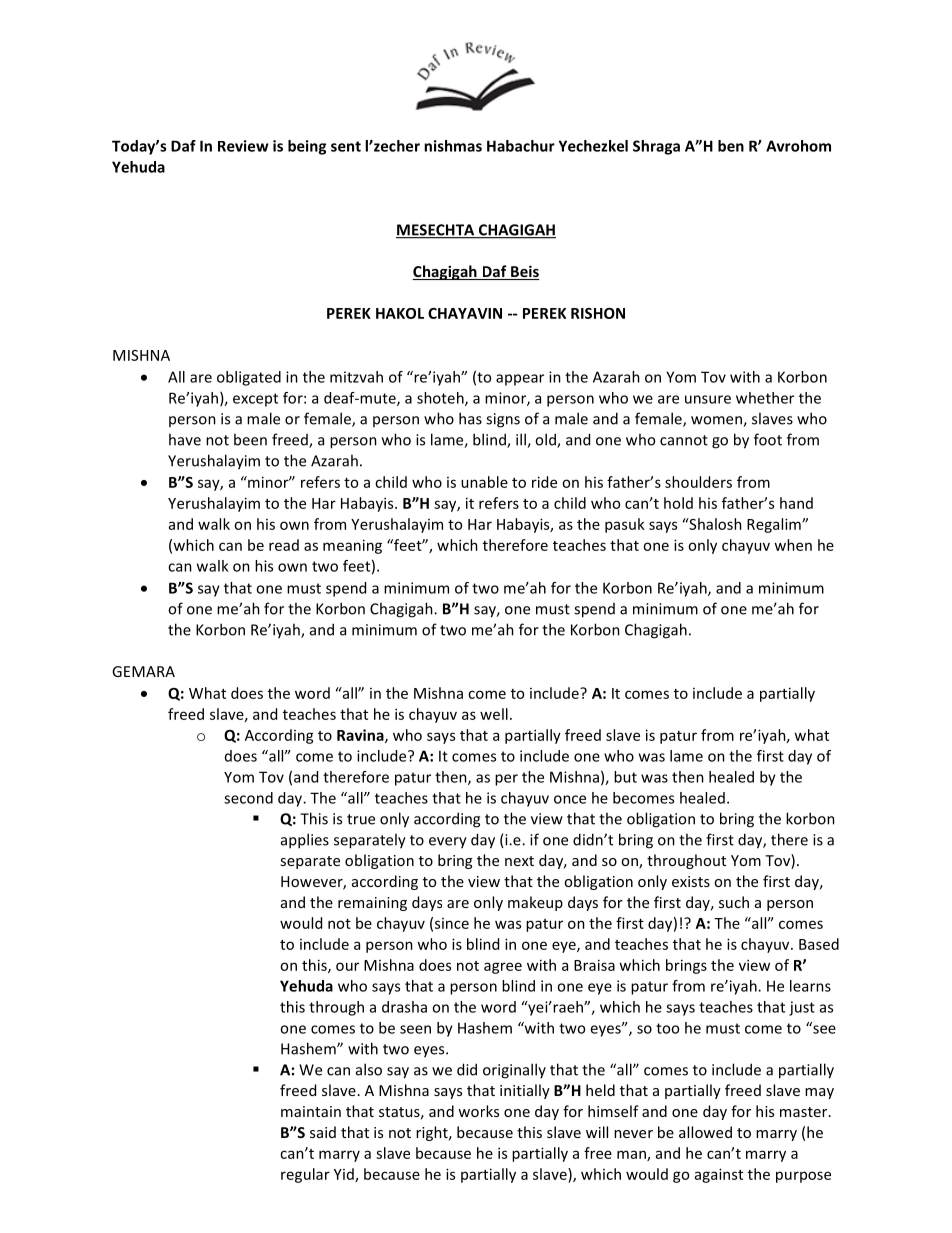  I want to click on regular, so click(305, 1175).
